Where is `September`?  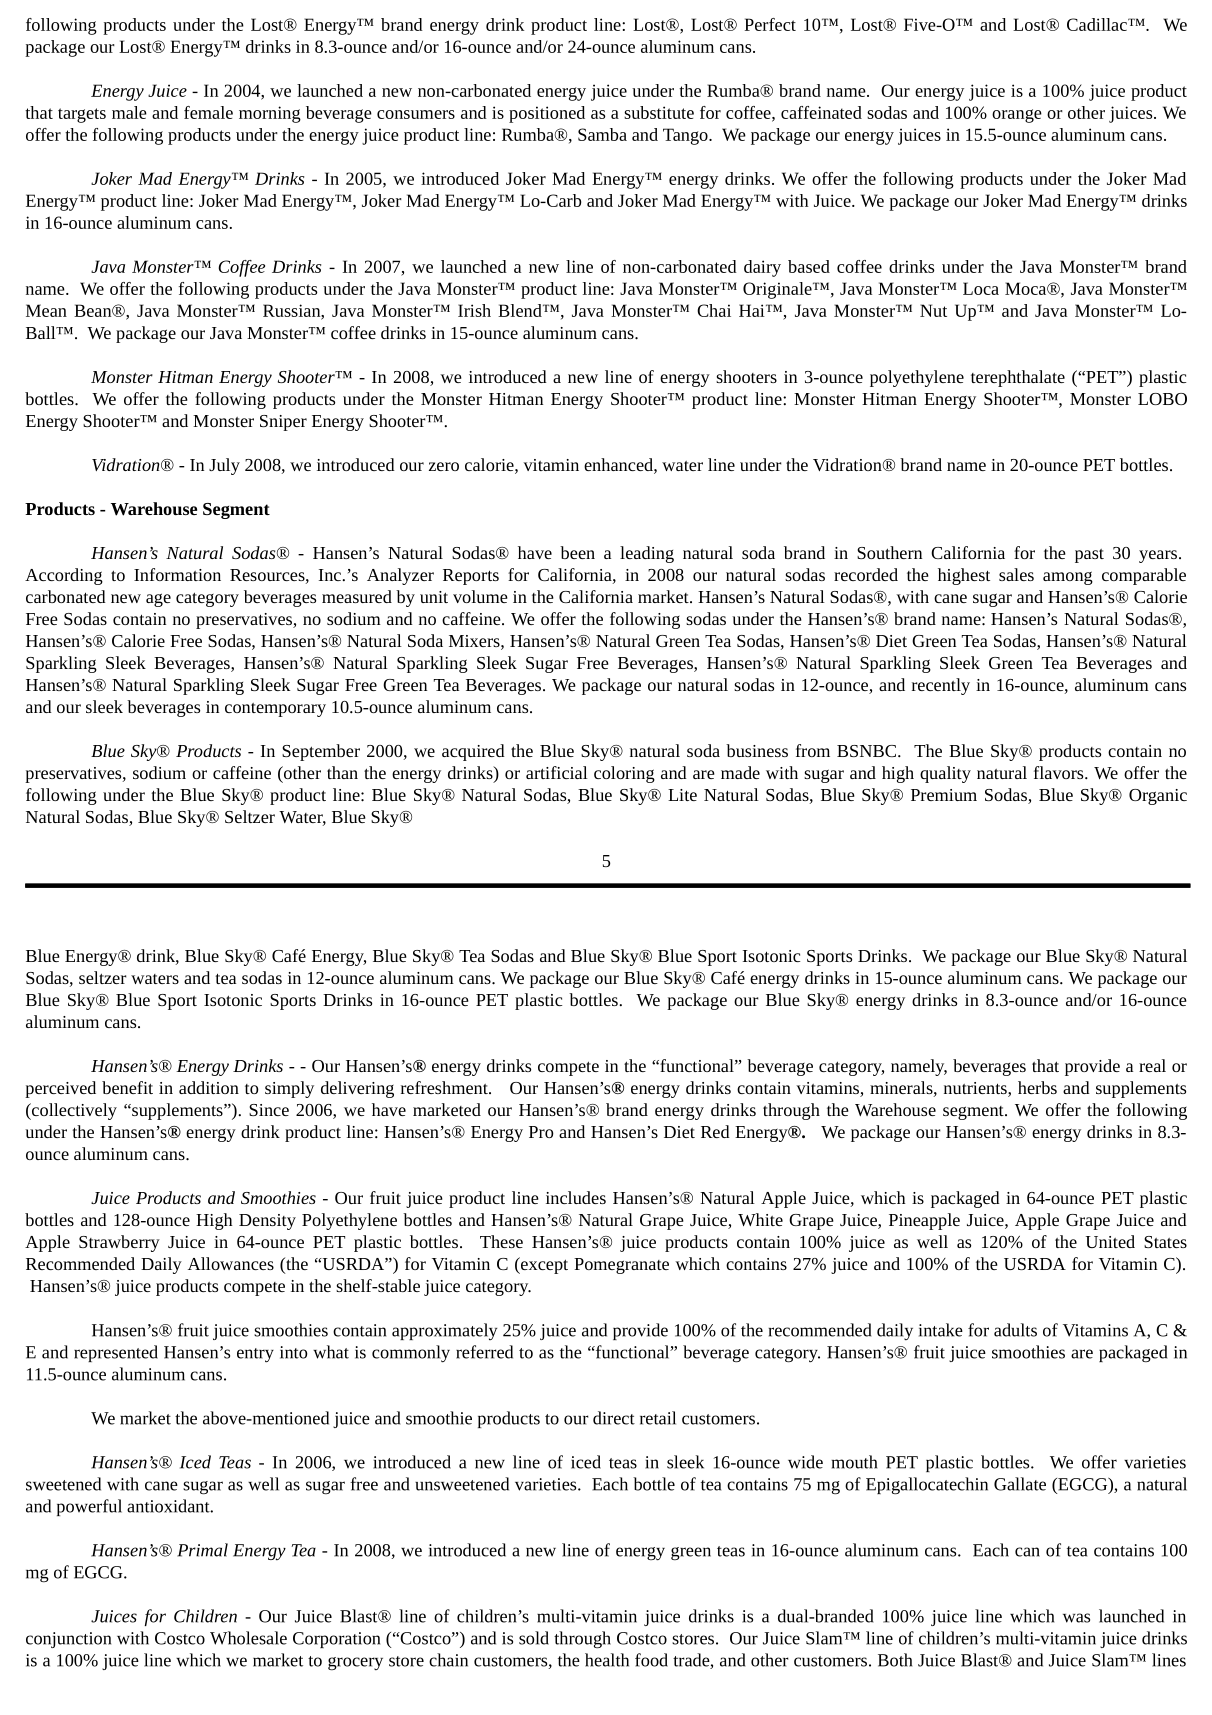 September is located at coordinates (321, 752).
